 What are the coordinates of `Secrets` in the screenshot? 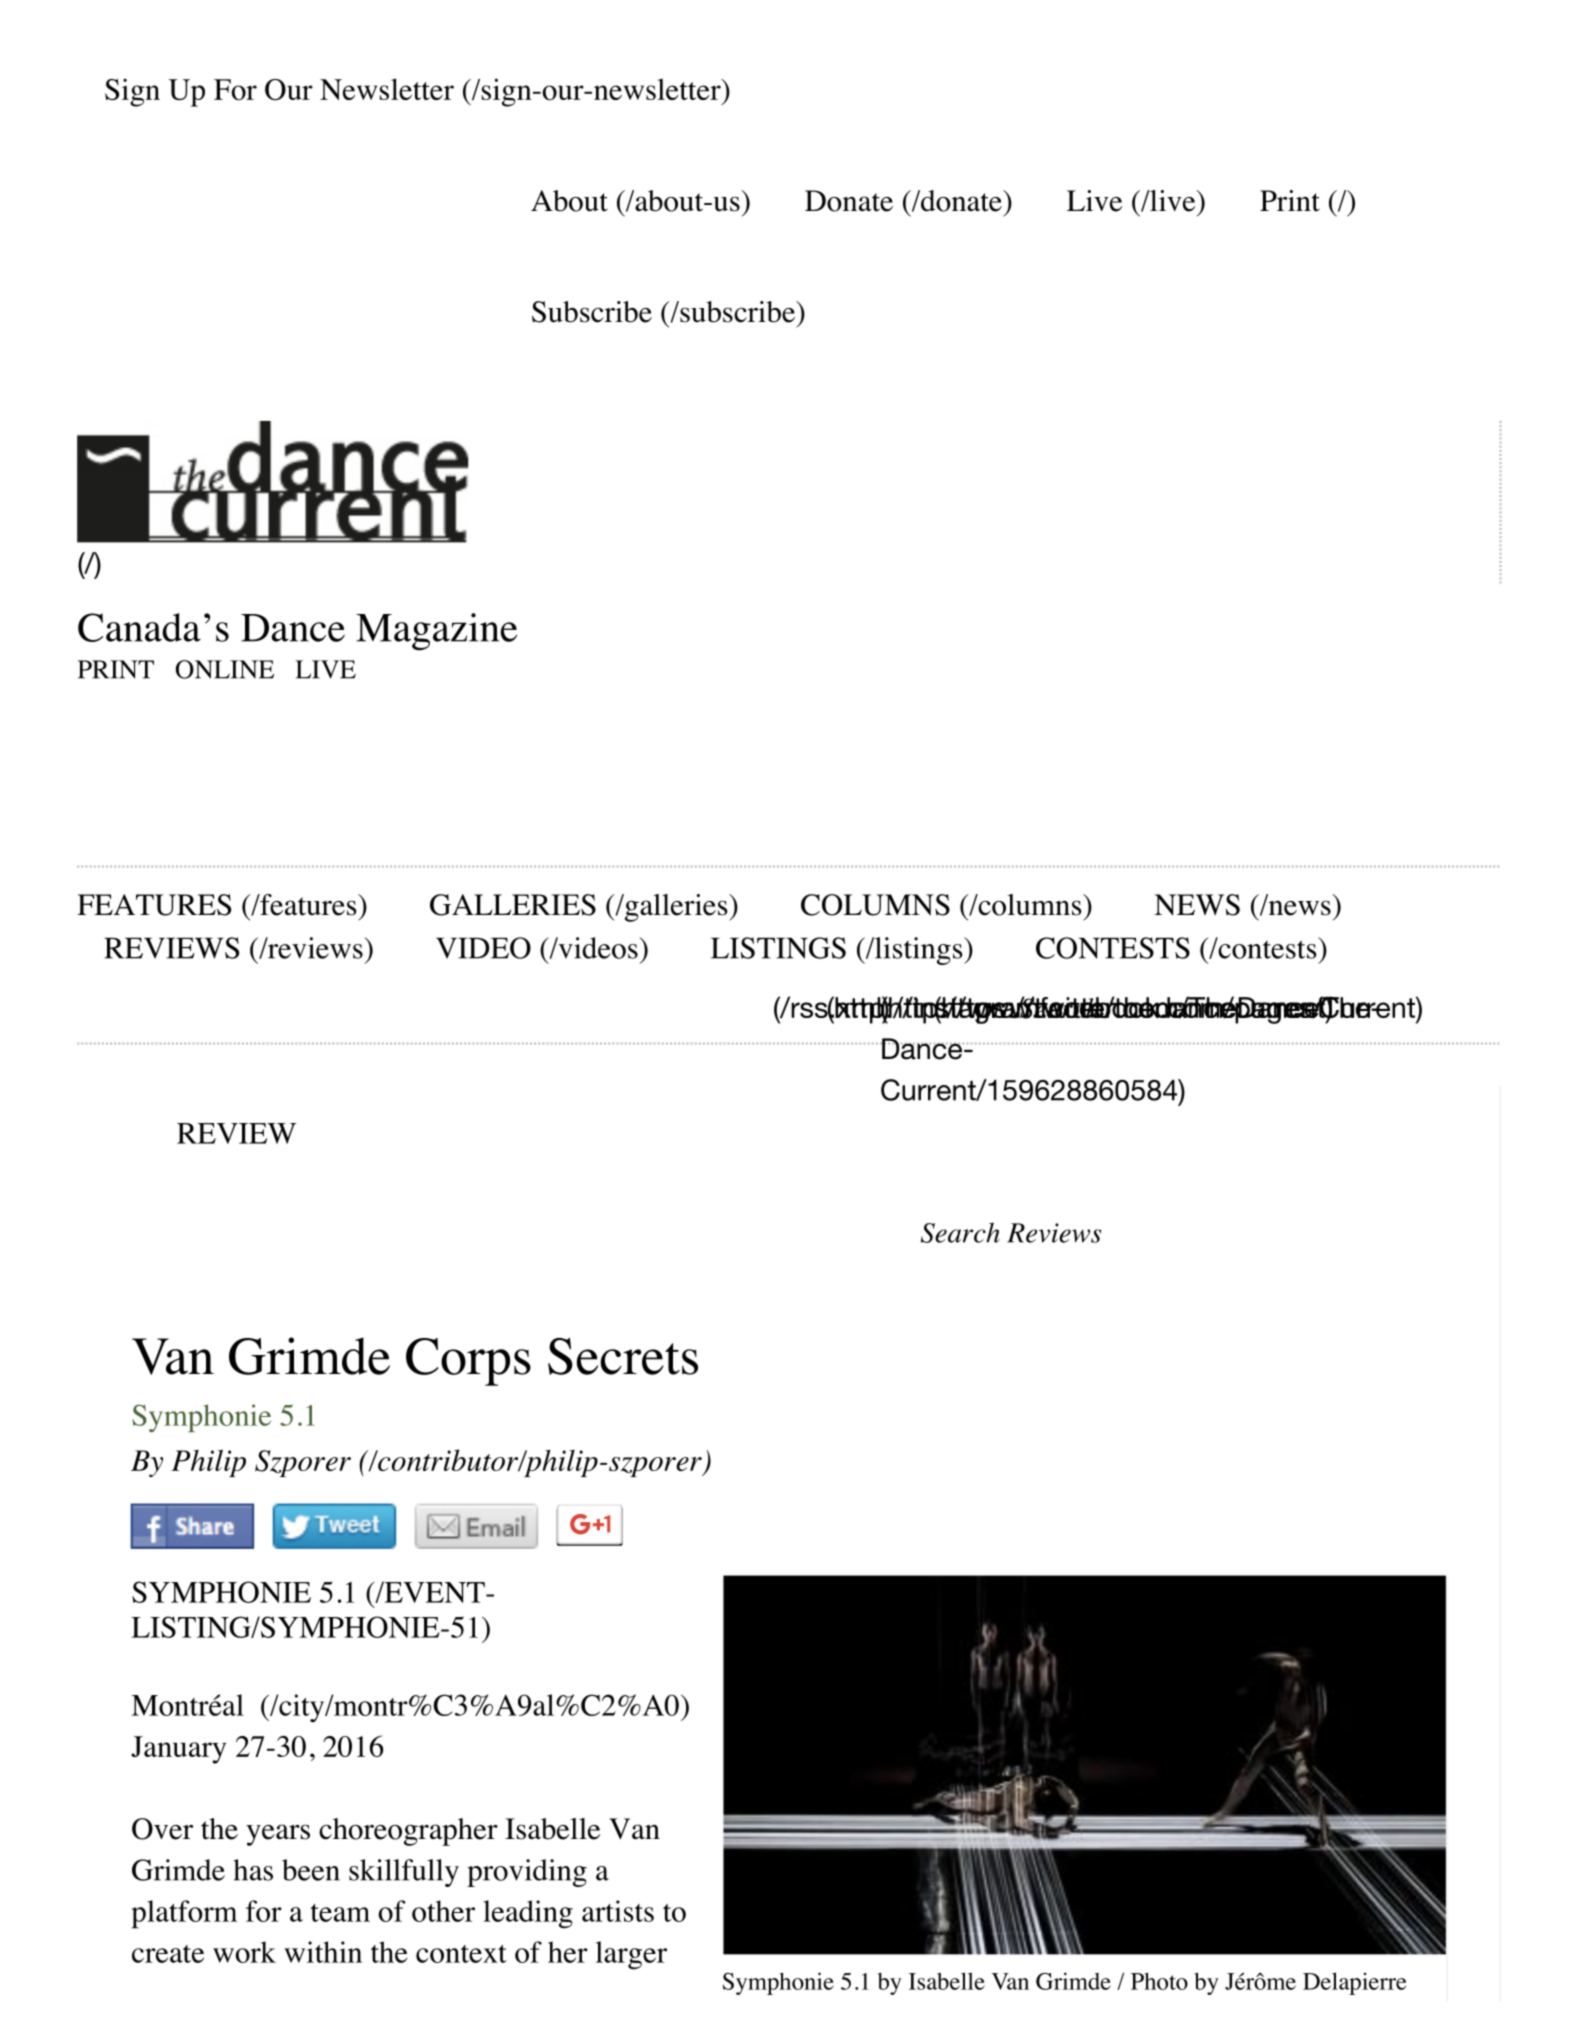 It's located at (623, 1356).
